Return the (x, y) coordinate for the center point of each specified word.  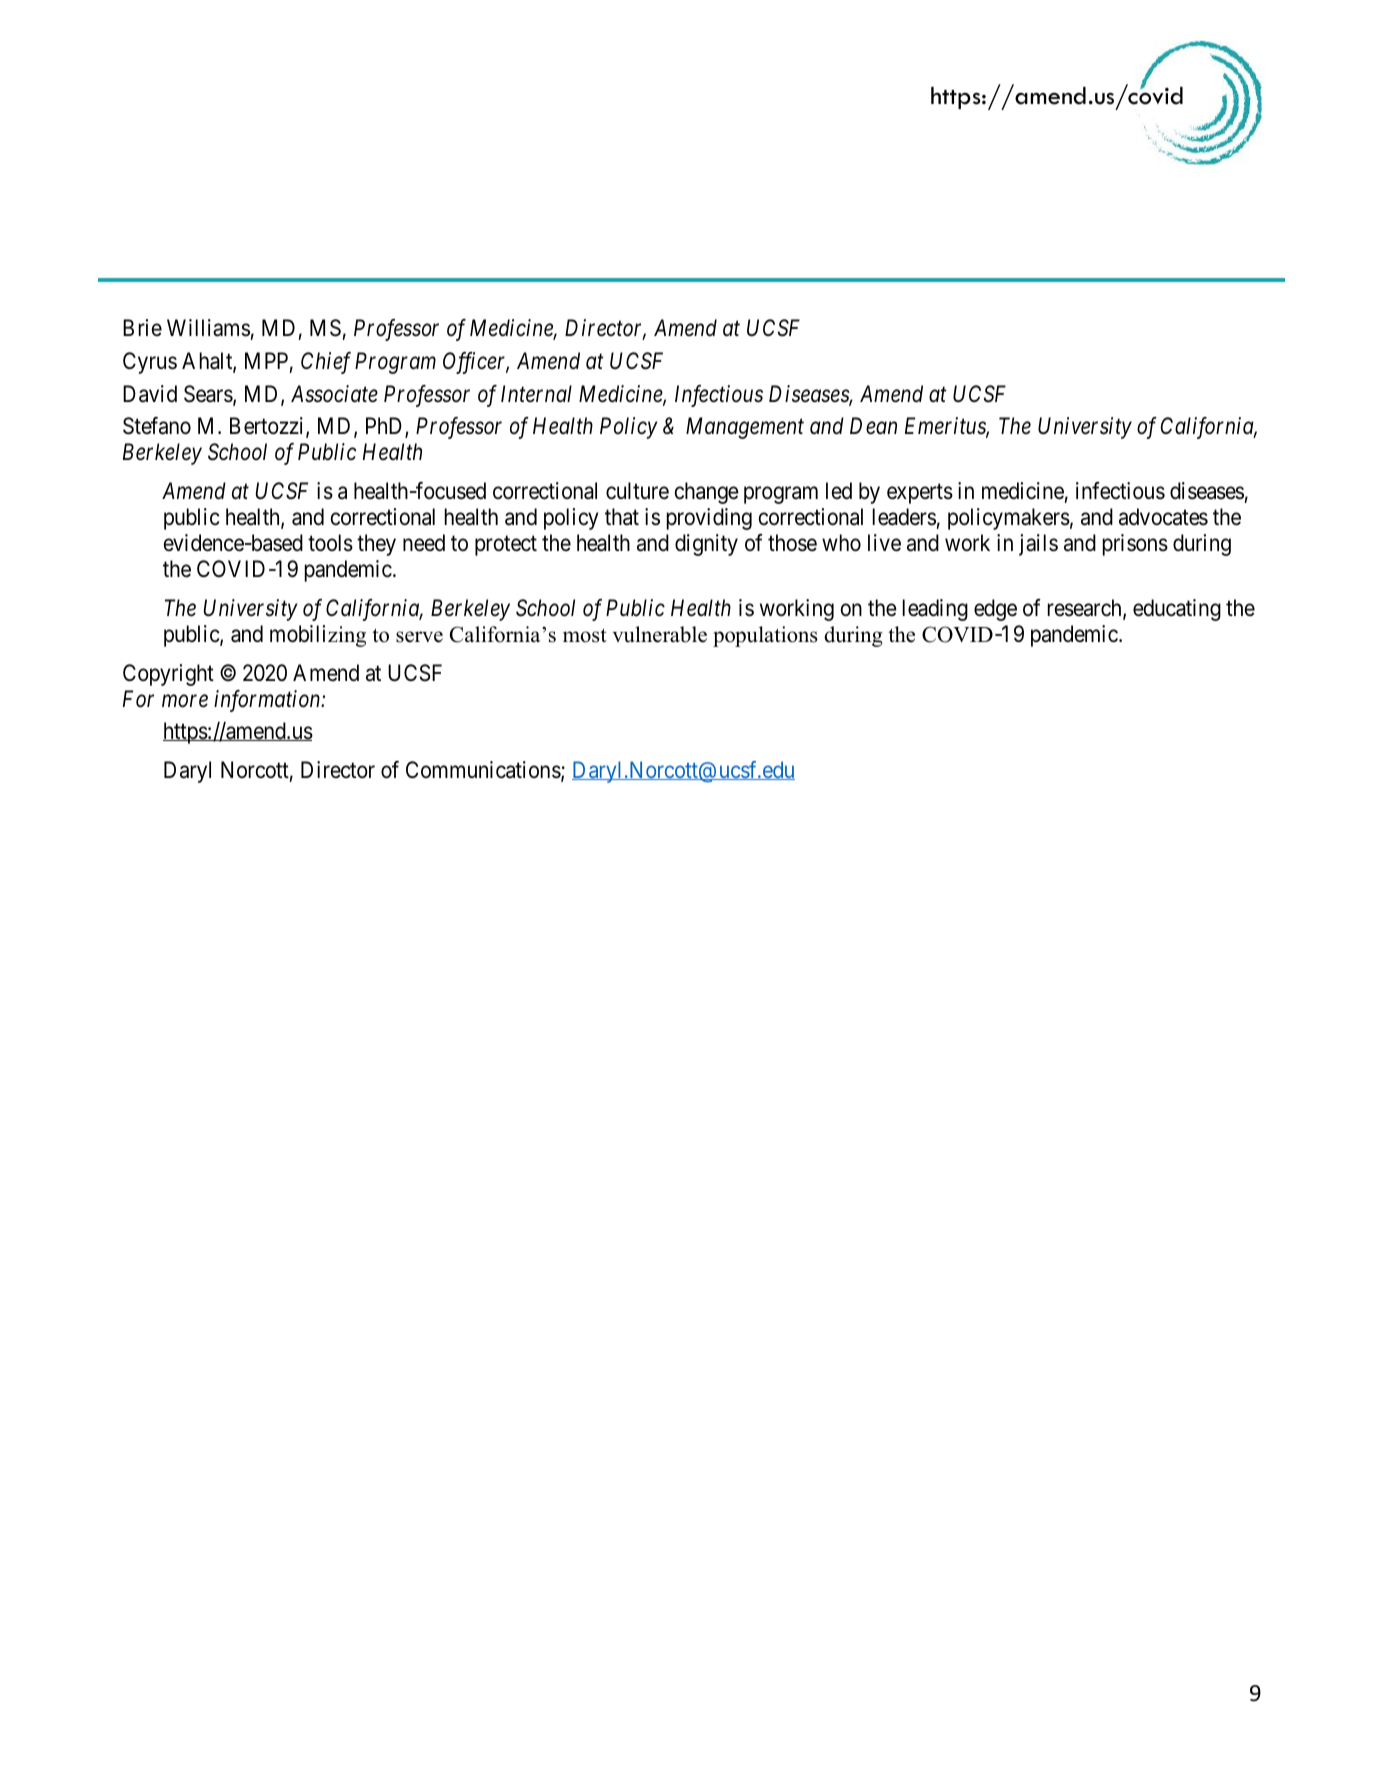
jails (1038, 545)
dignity (706, 545)
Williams (208, 328)
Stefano (157, 426)
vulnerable (659, 634)
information (268, 701)
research (1086, 609)
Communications (483, 770)
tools (330, 543)
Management (745, 428)
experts (920, 494)
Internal (536, 394)
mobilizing (318, 636)
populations (765, 636)
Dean (873, 426)
